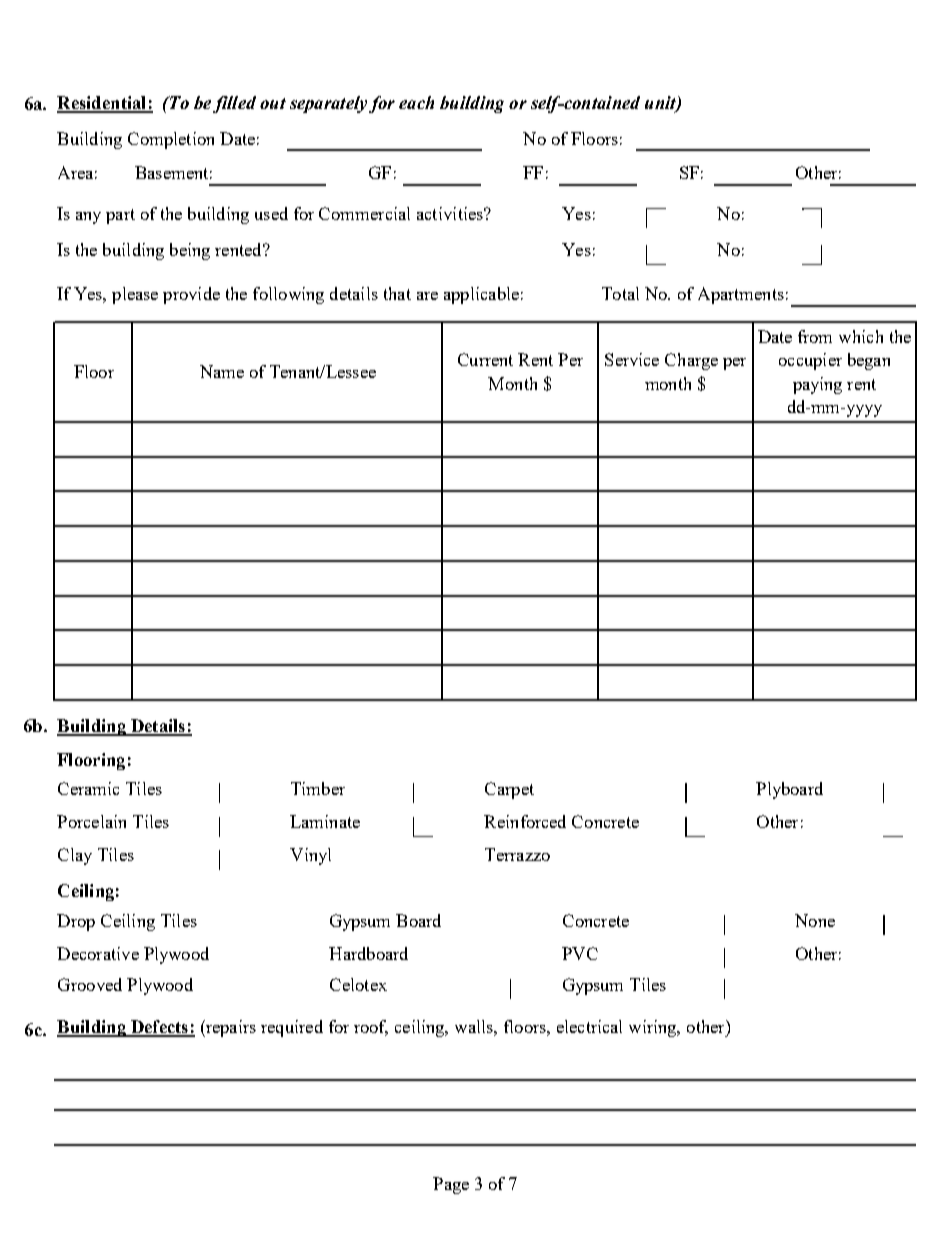  I want to click on Name, so click(222, 371).
